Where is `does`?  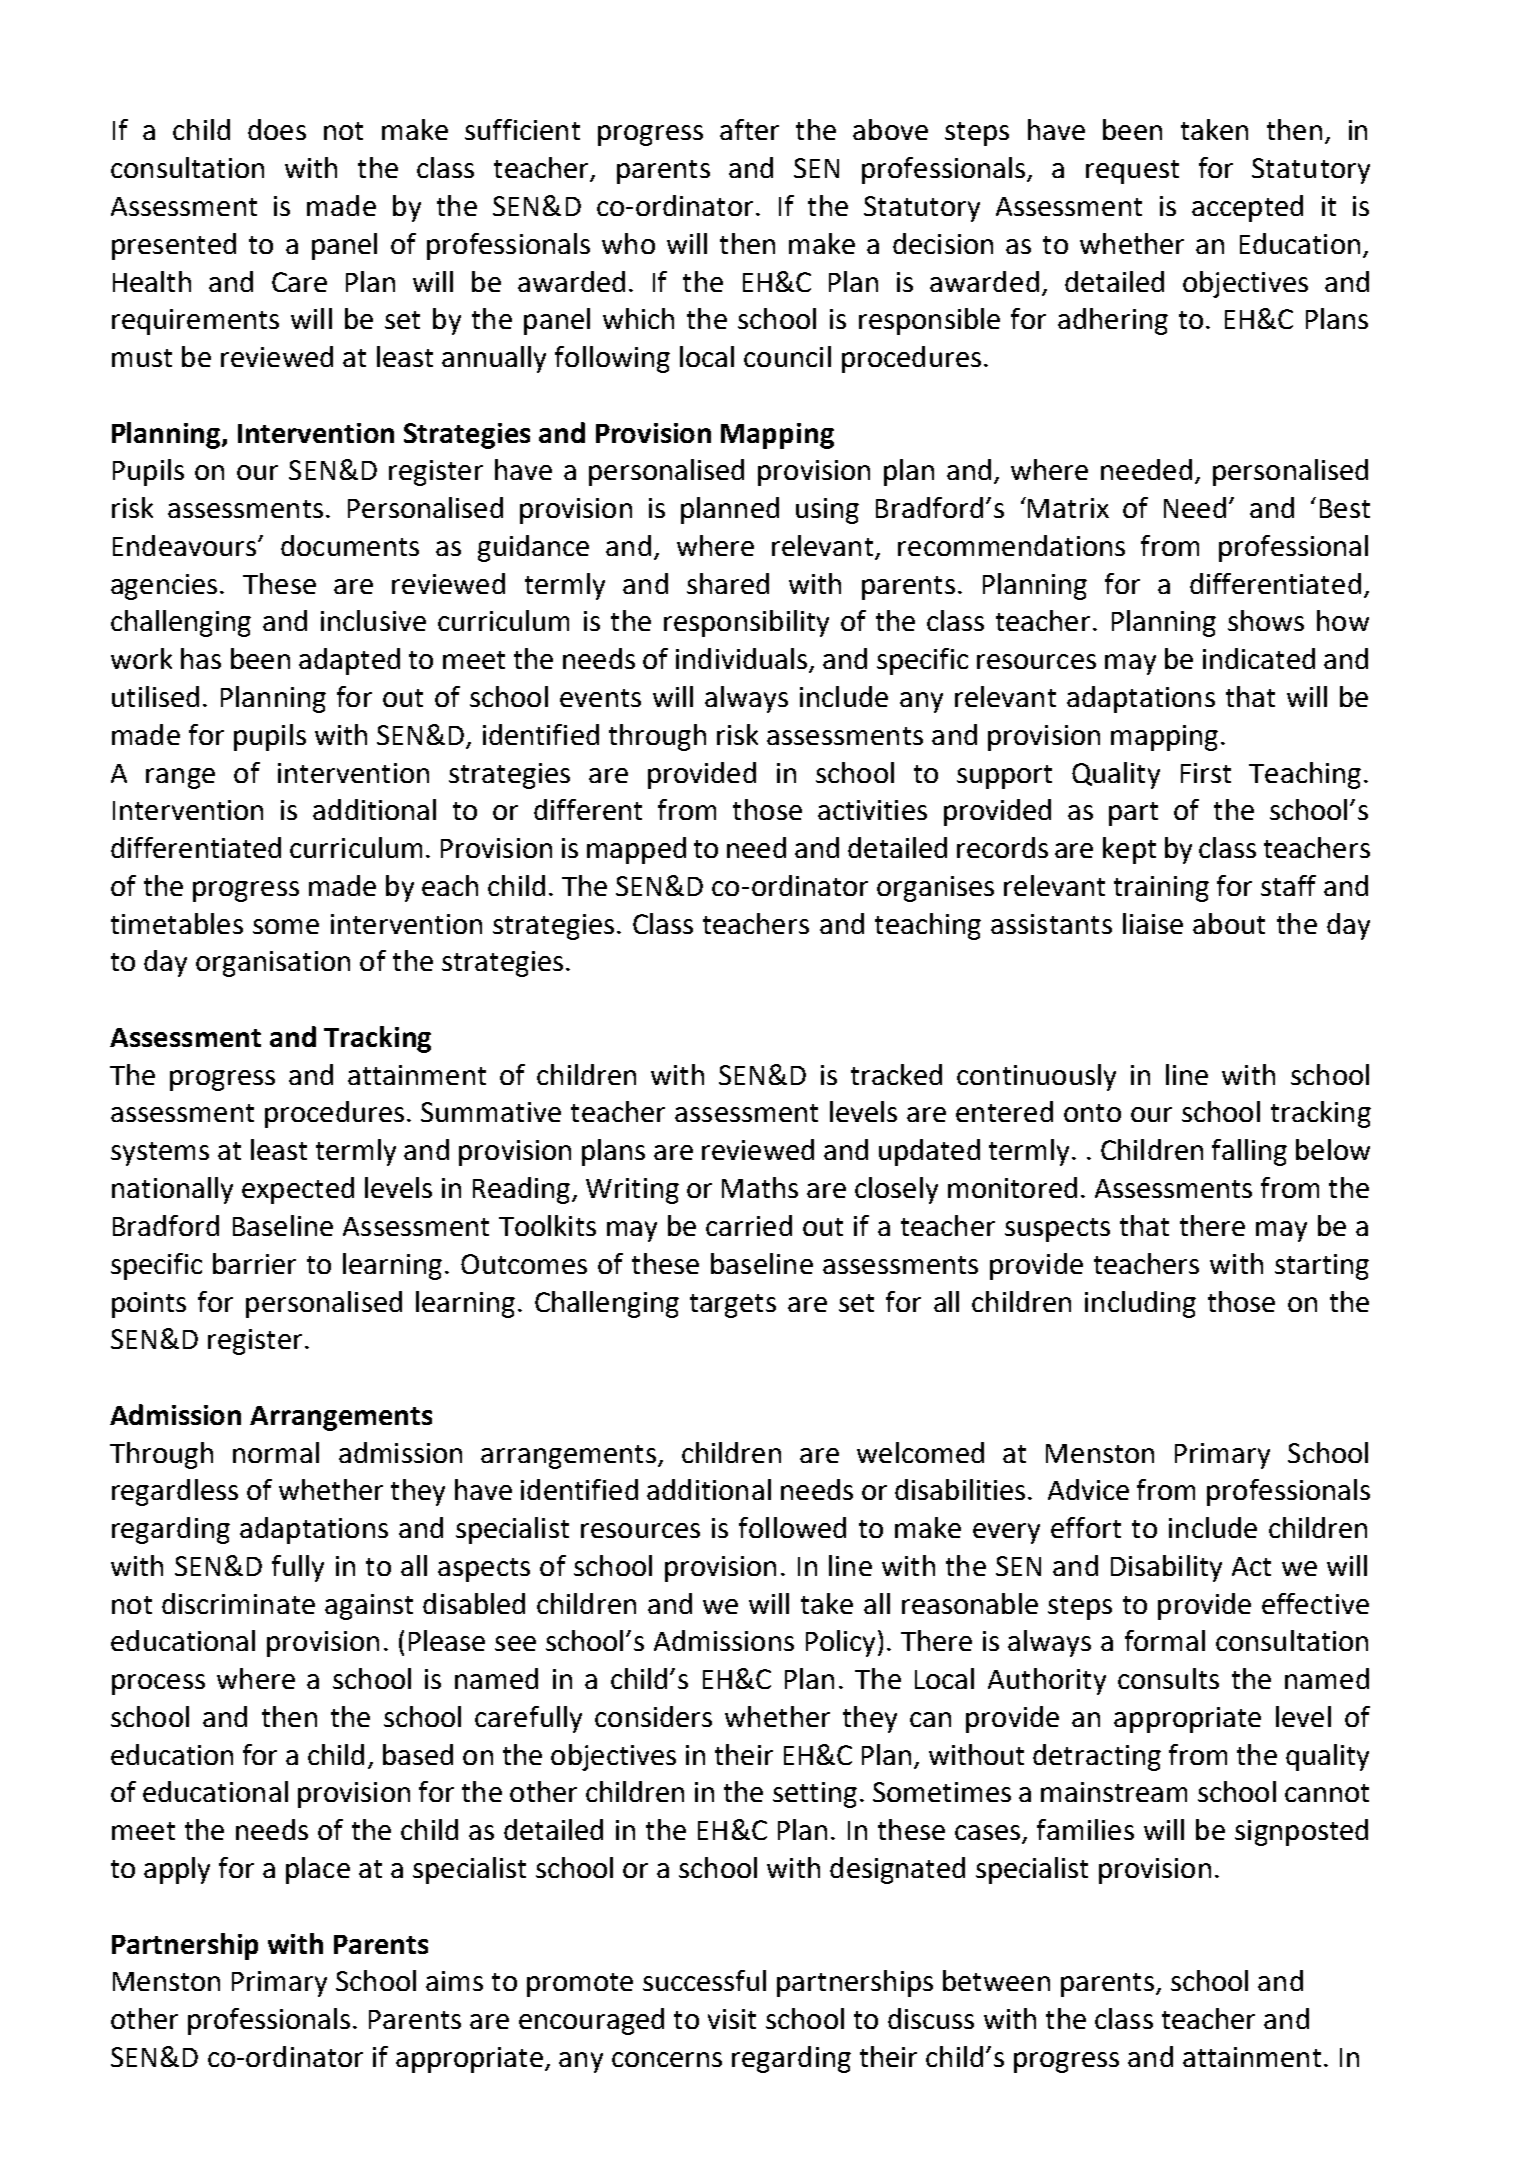
does is located at coordinates (277, 129).
